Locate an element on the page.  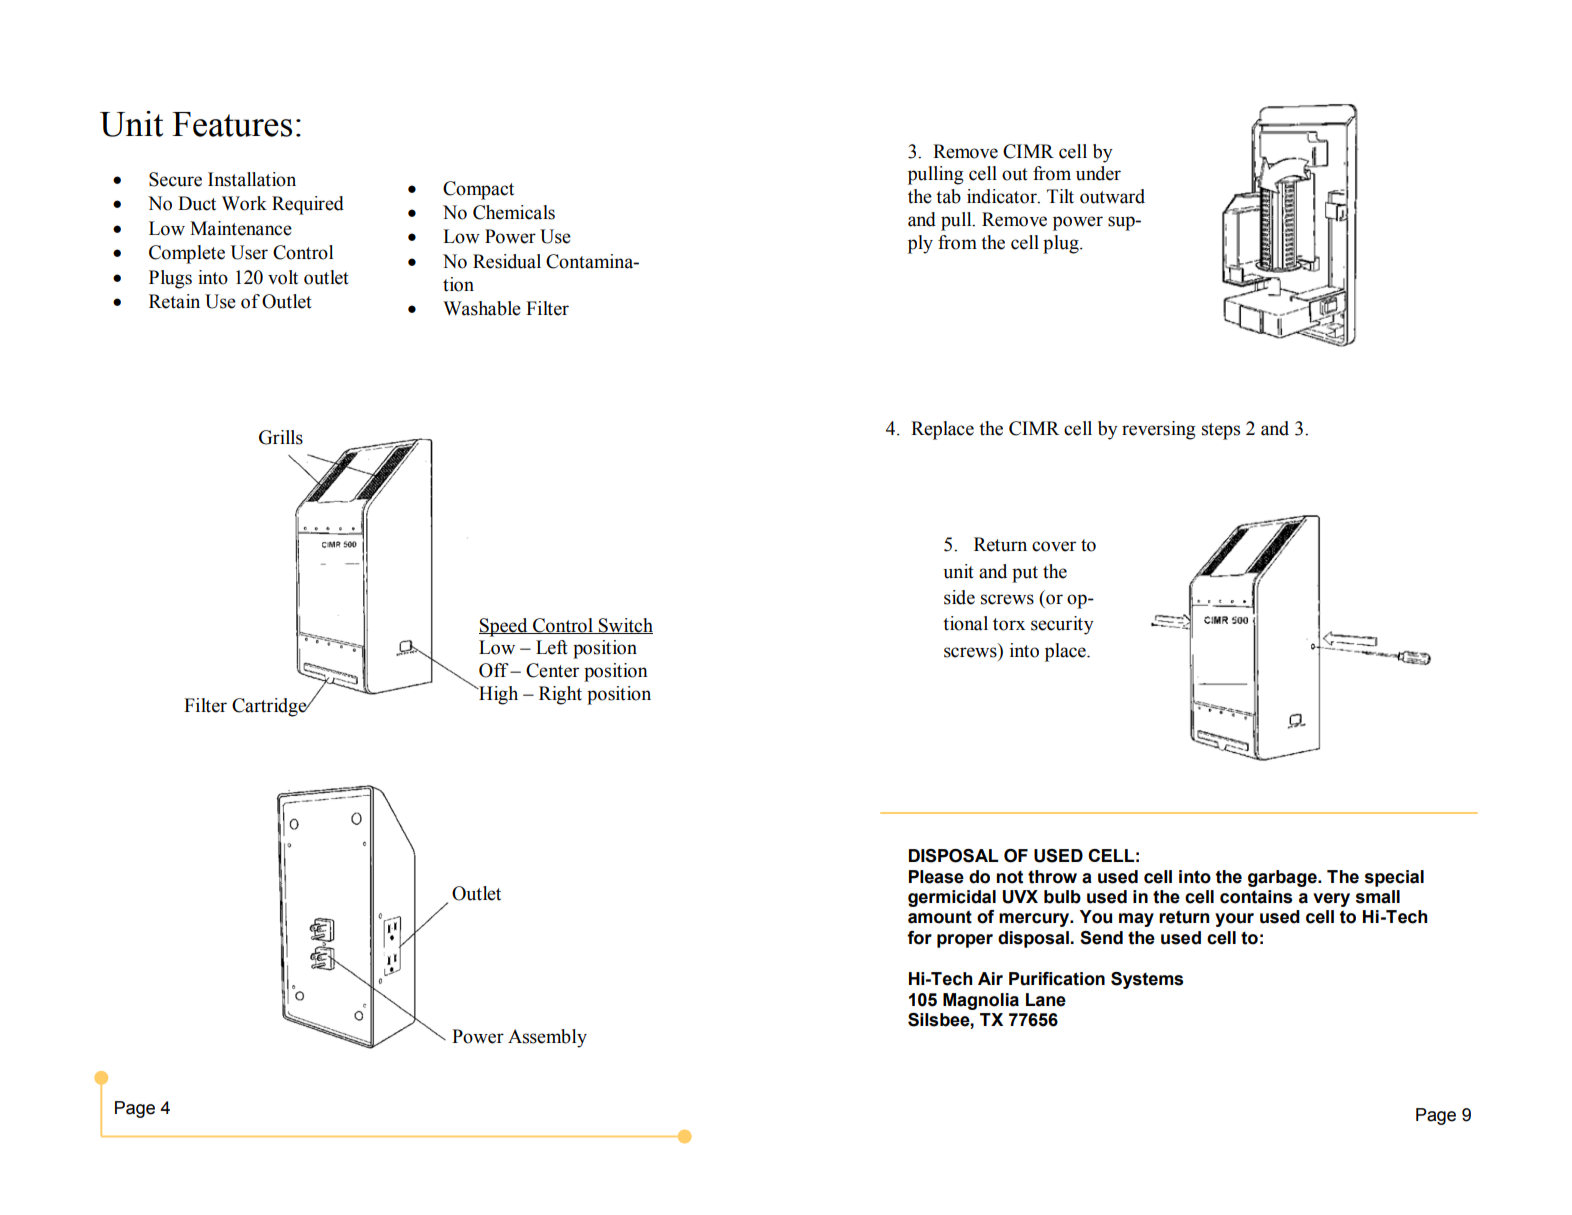
Grills is located at coordinates (281, 437).
